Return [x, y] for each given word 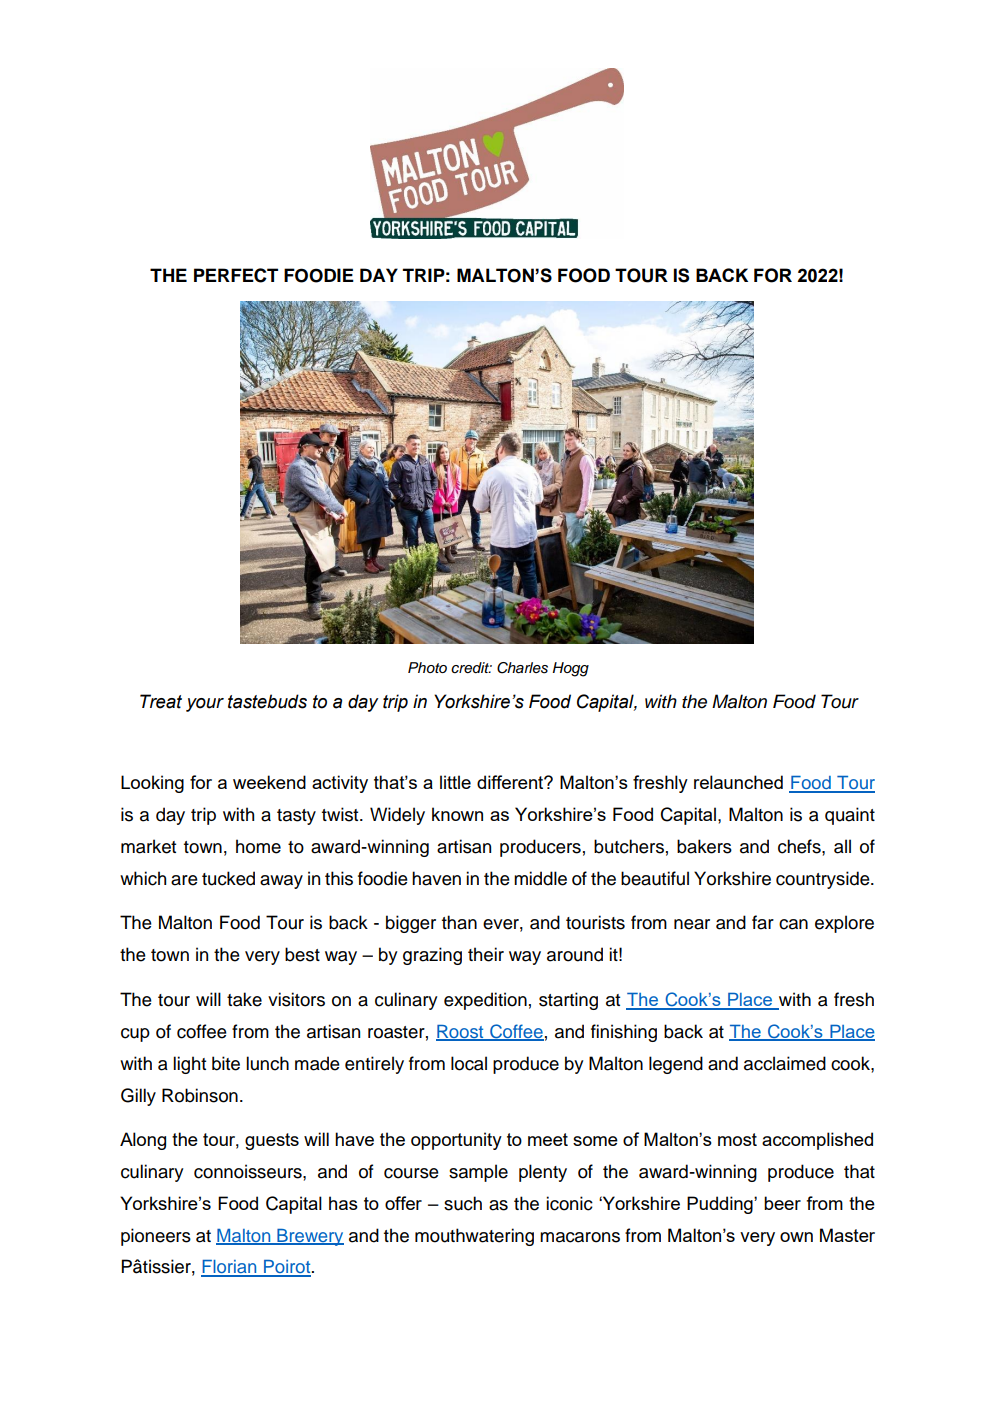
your [205, 705]
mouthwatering [474, 1237]
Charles [522, 668]
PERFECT [236, 275]
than [459, 922]
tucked [228, 878]
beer [782, 1203]
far [763, 922]
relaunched [738, 782]
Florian [230, 1268]
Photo [427, 667]
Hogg [571, 669]
